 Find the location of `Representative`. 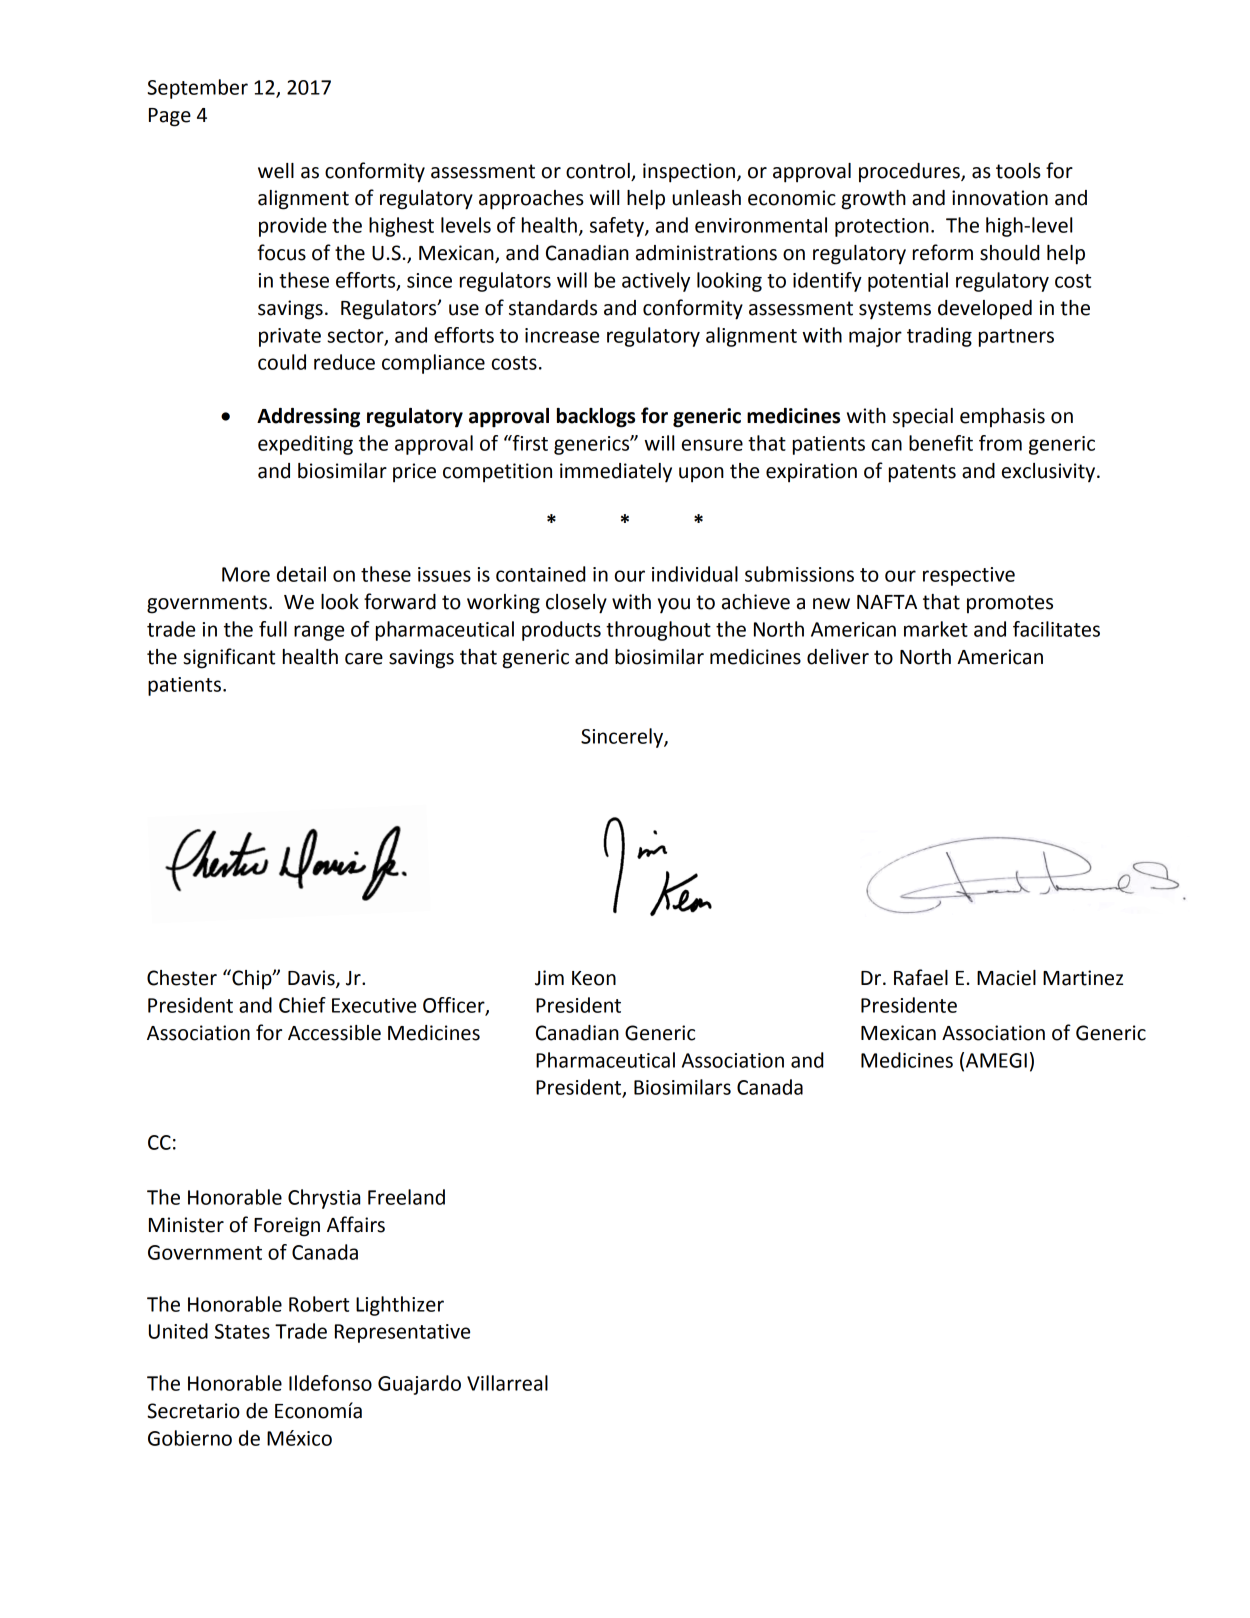

Representative is located at coordinates (402, 1333).
